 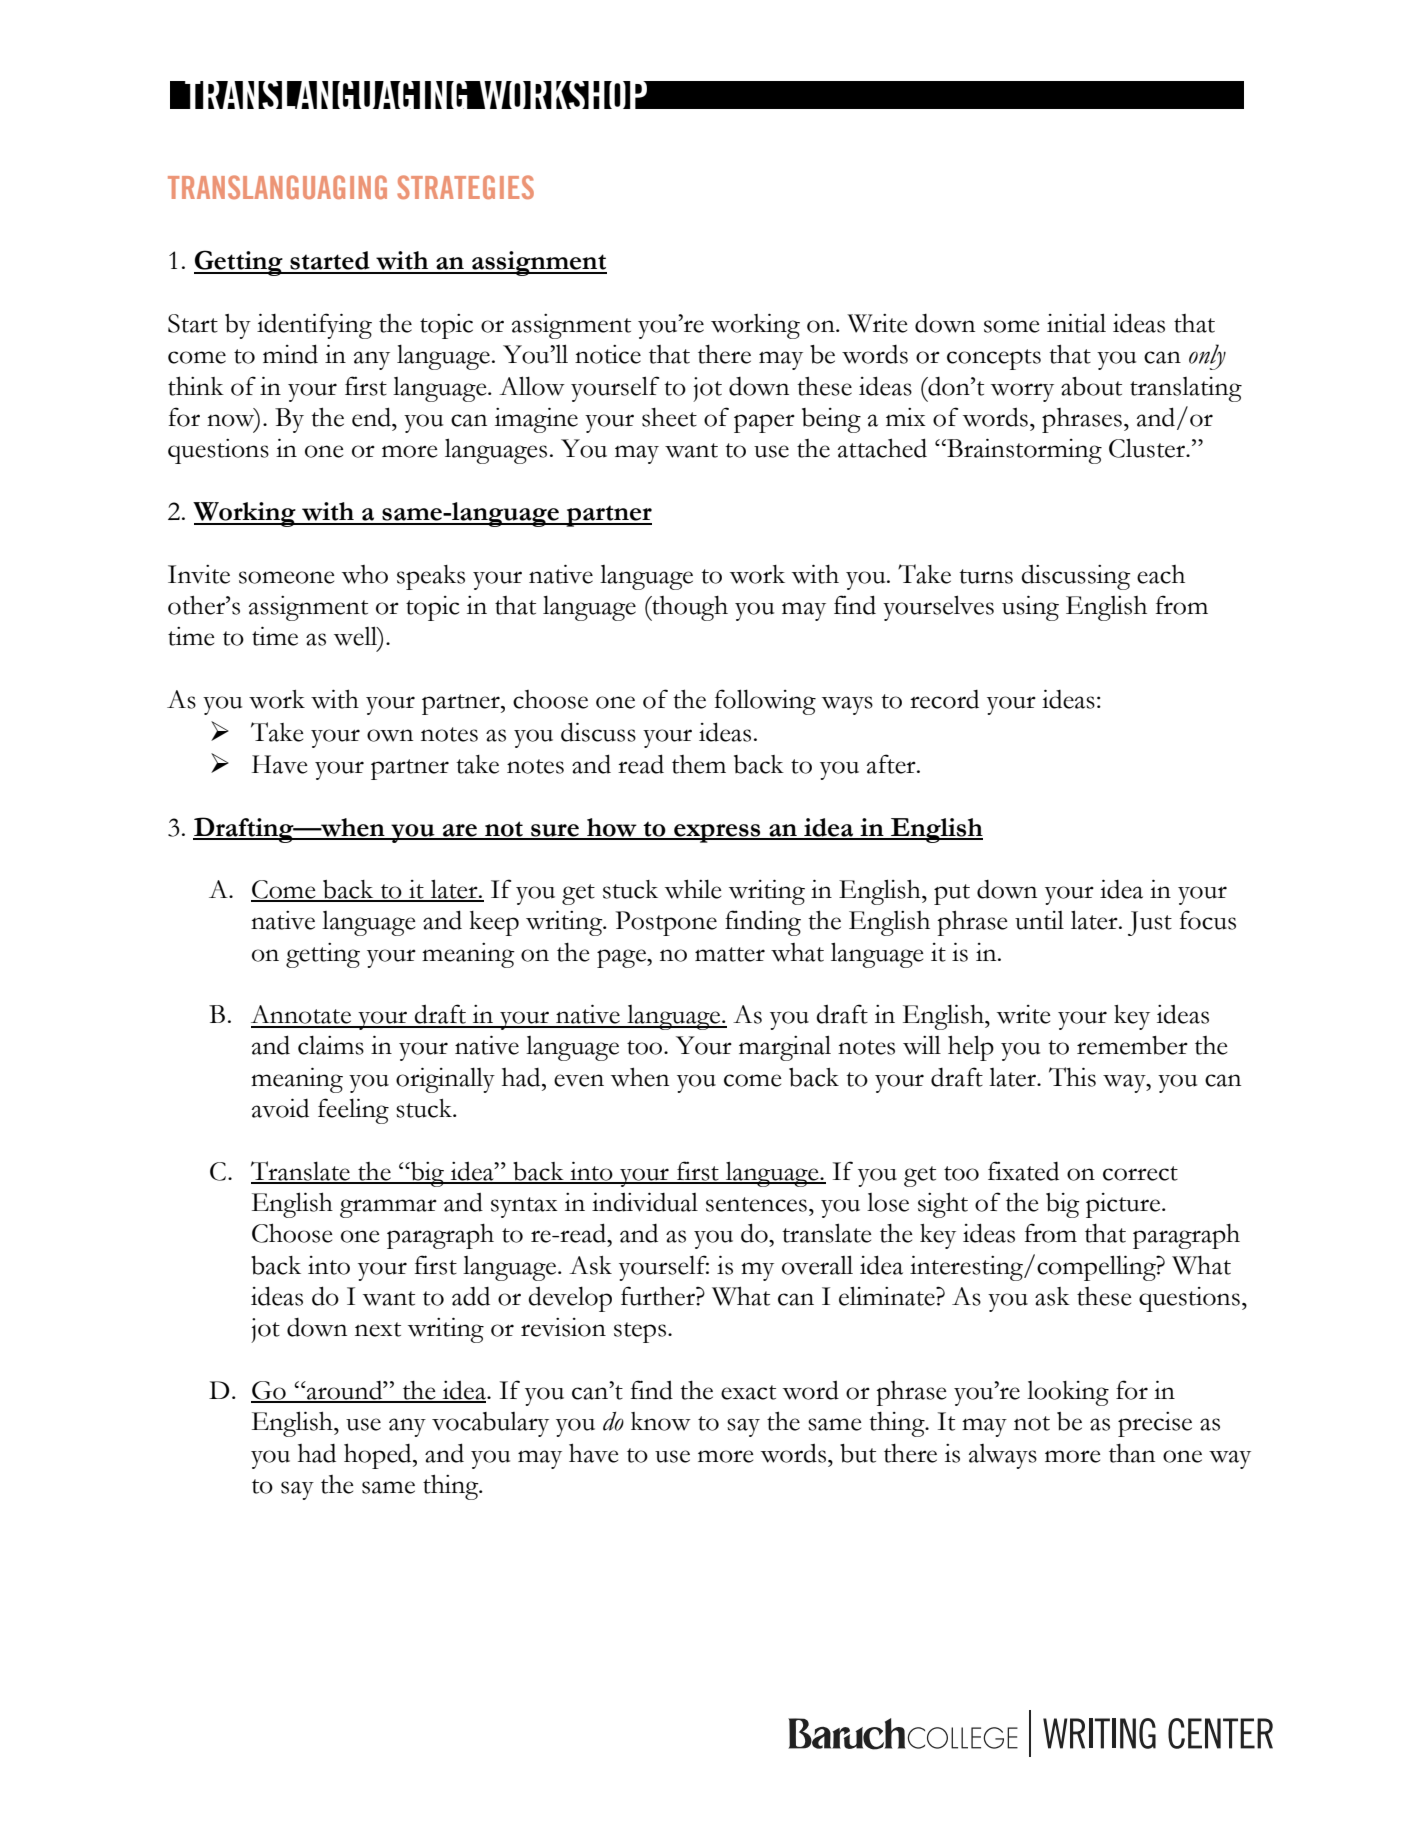 I want to click on initial, so click(x=1076, y=323).
